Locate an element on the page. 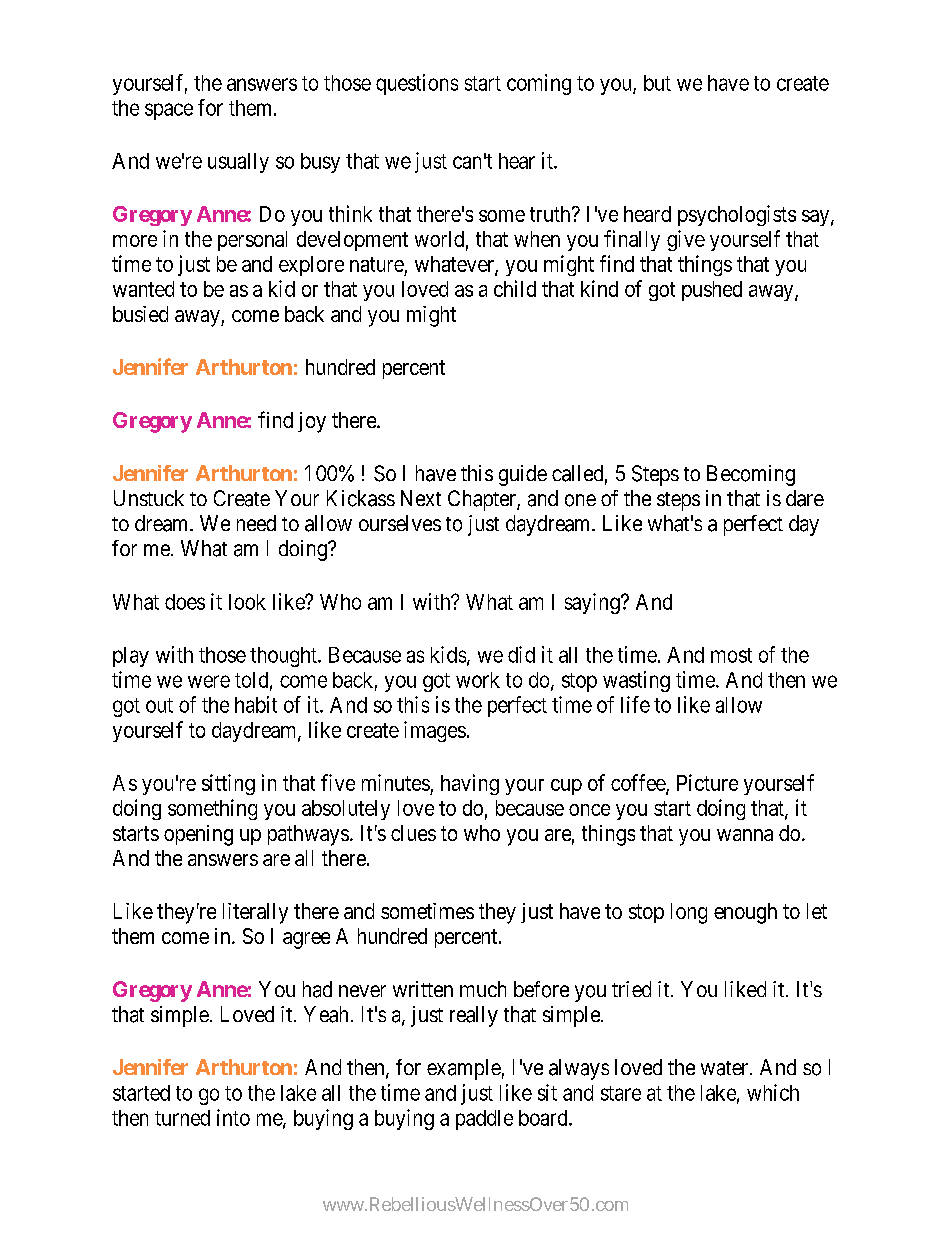 The image size is (952, 1233). but is located at coordinates (657, 83).
